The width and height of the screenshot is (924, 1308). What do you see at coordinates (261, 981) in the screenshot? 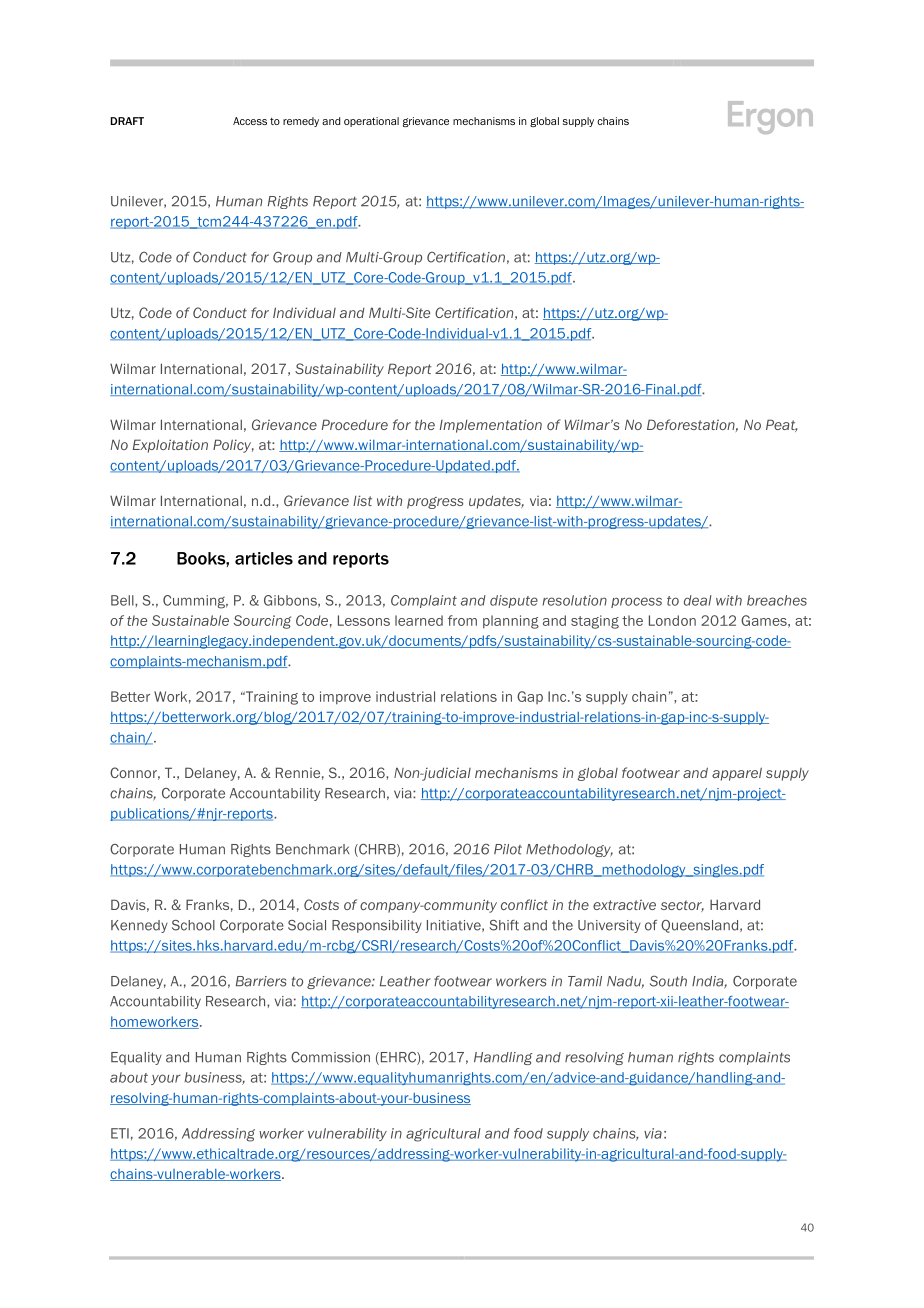
I see `Barriers` at bounding box center [261, 981].
